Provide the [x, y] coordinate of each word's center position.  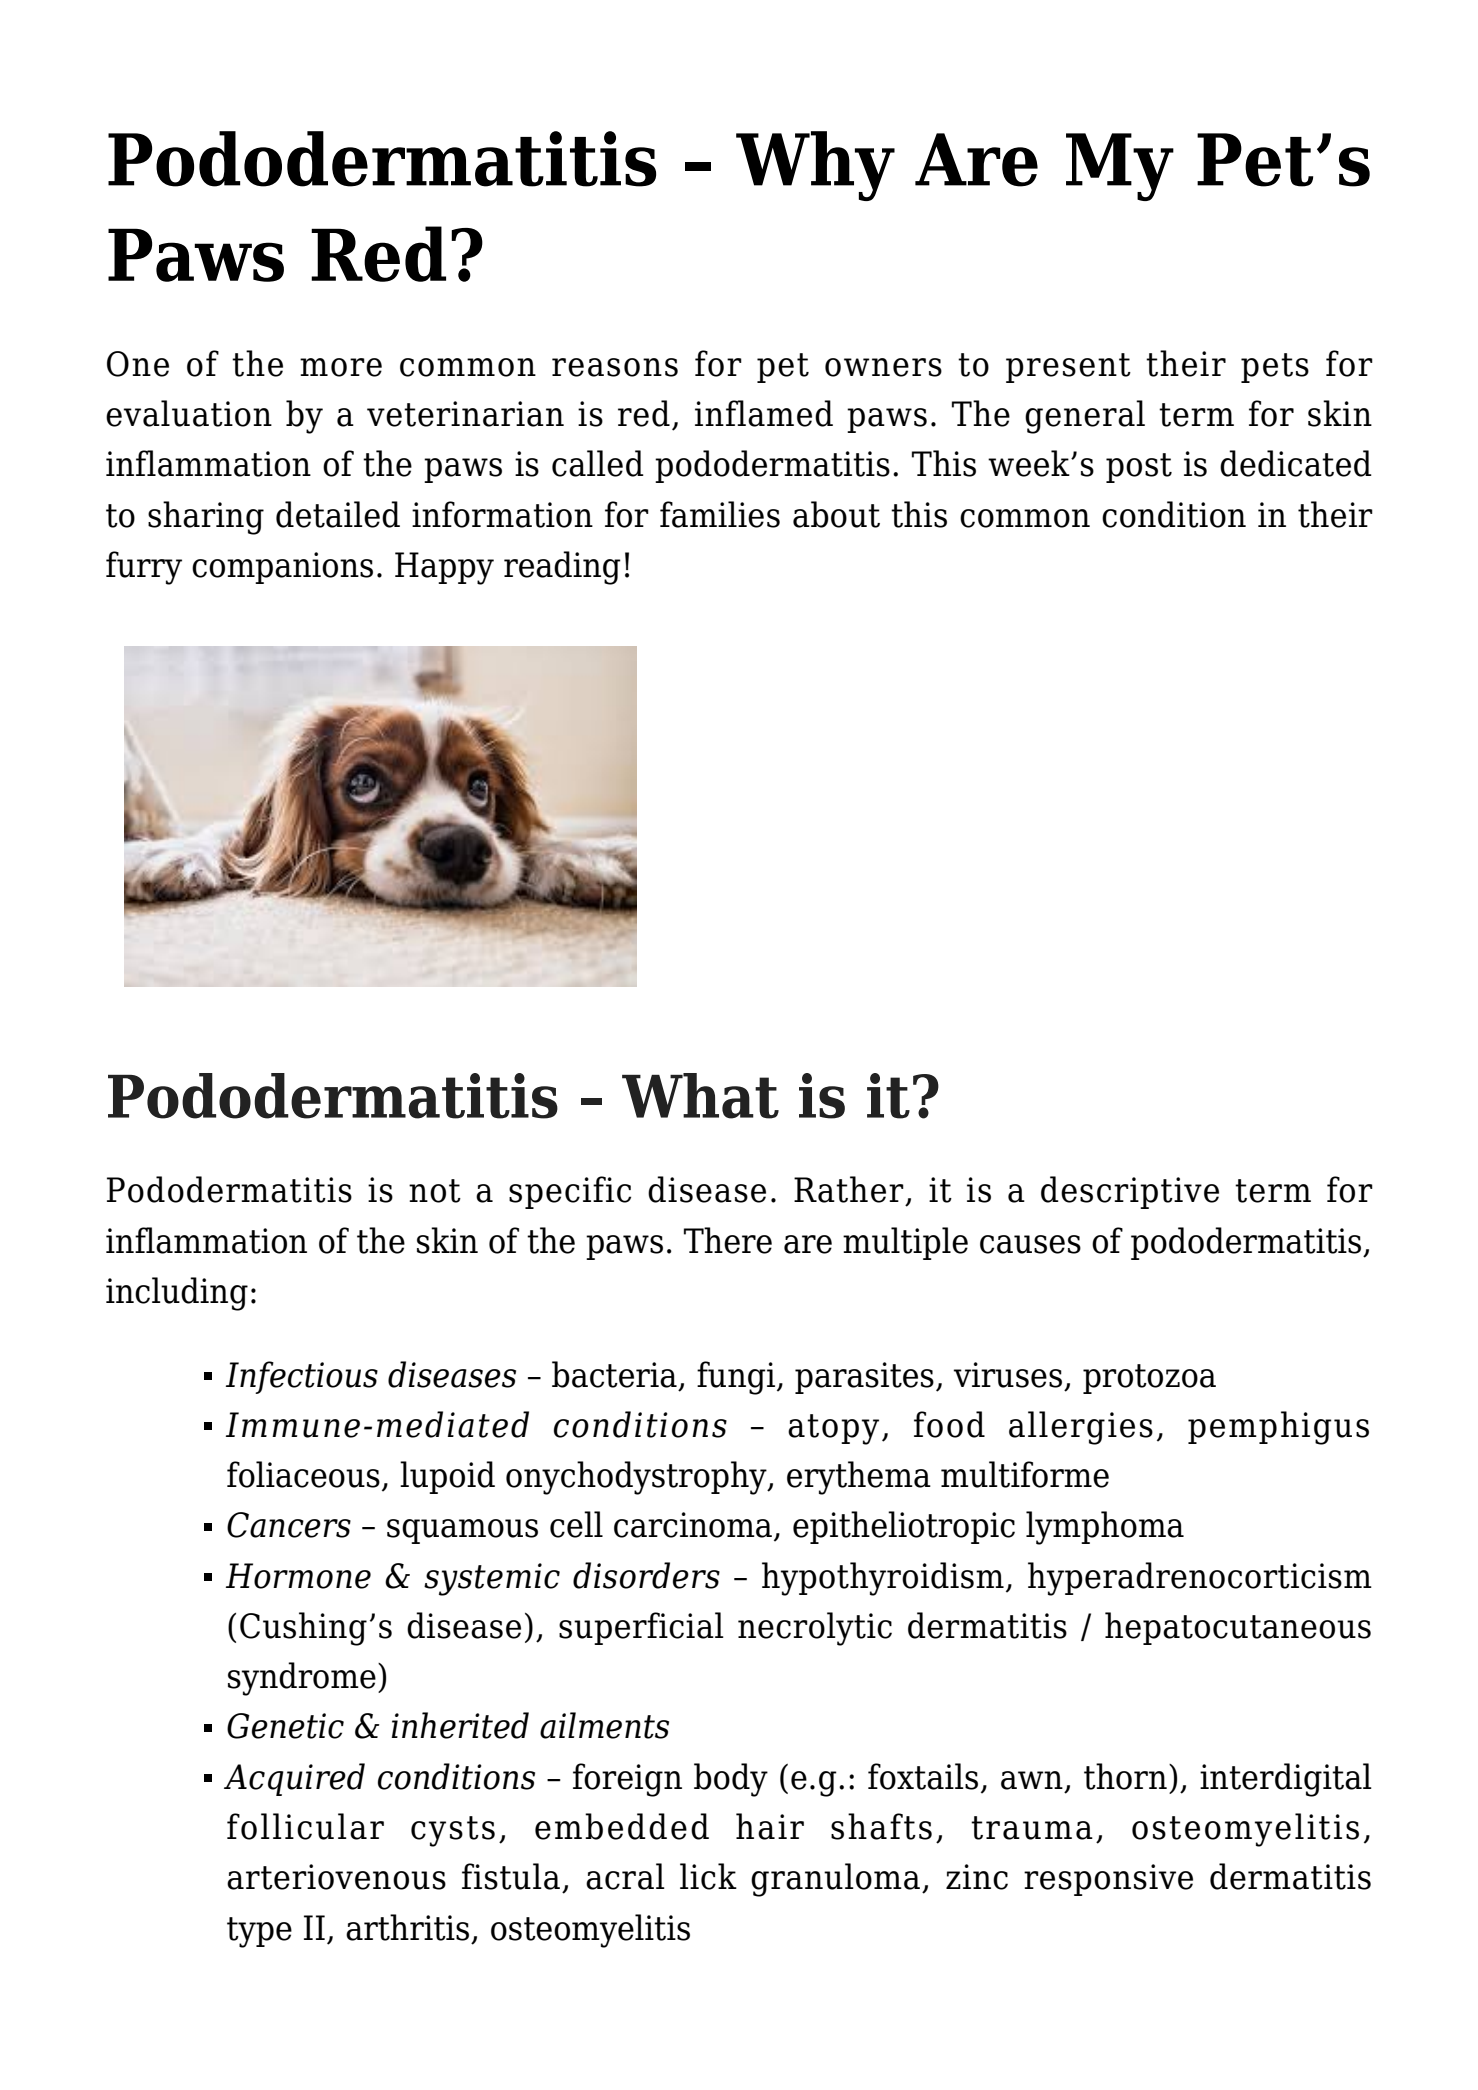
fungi [737, 1378]
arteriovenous [336, 1877]
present [1068, 368]
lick [708, 1876]
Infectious [302, 1377]
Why [815, 166]
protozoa [1149, 1379]
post [1139, 468]
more [341, 367]
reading [562, 568]
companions [282, 568]
